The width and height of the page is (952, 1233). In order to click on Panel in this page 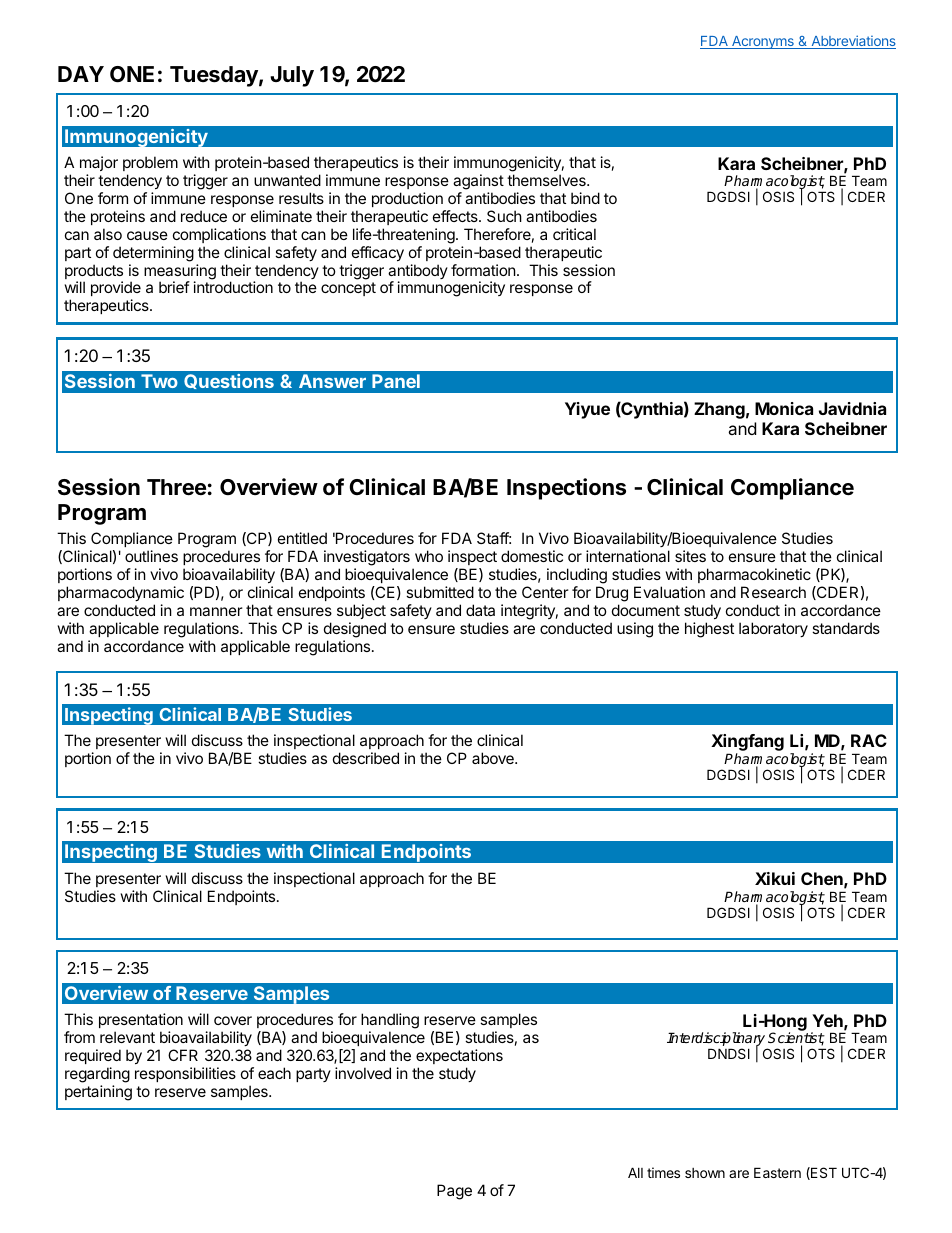, I will do `click(396, 381)`.
